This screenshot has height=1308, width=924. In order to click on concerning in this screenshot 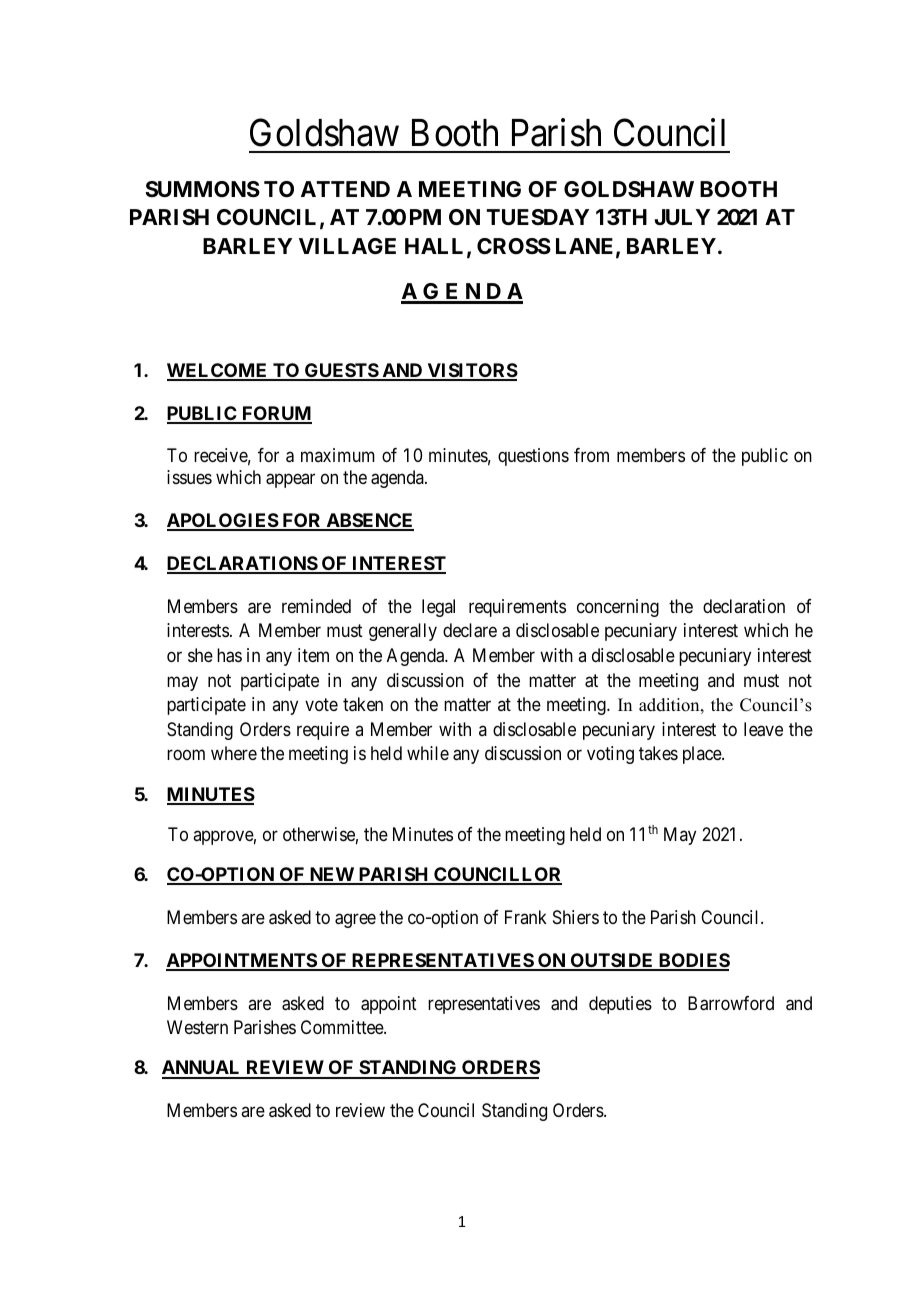, I will do `click(618, 608)`.
